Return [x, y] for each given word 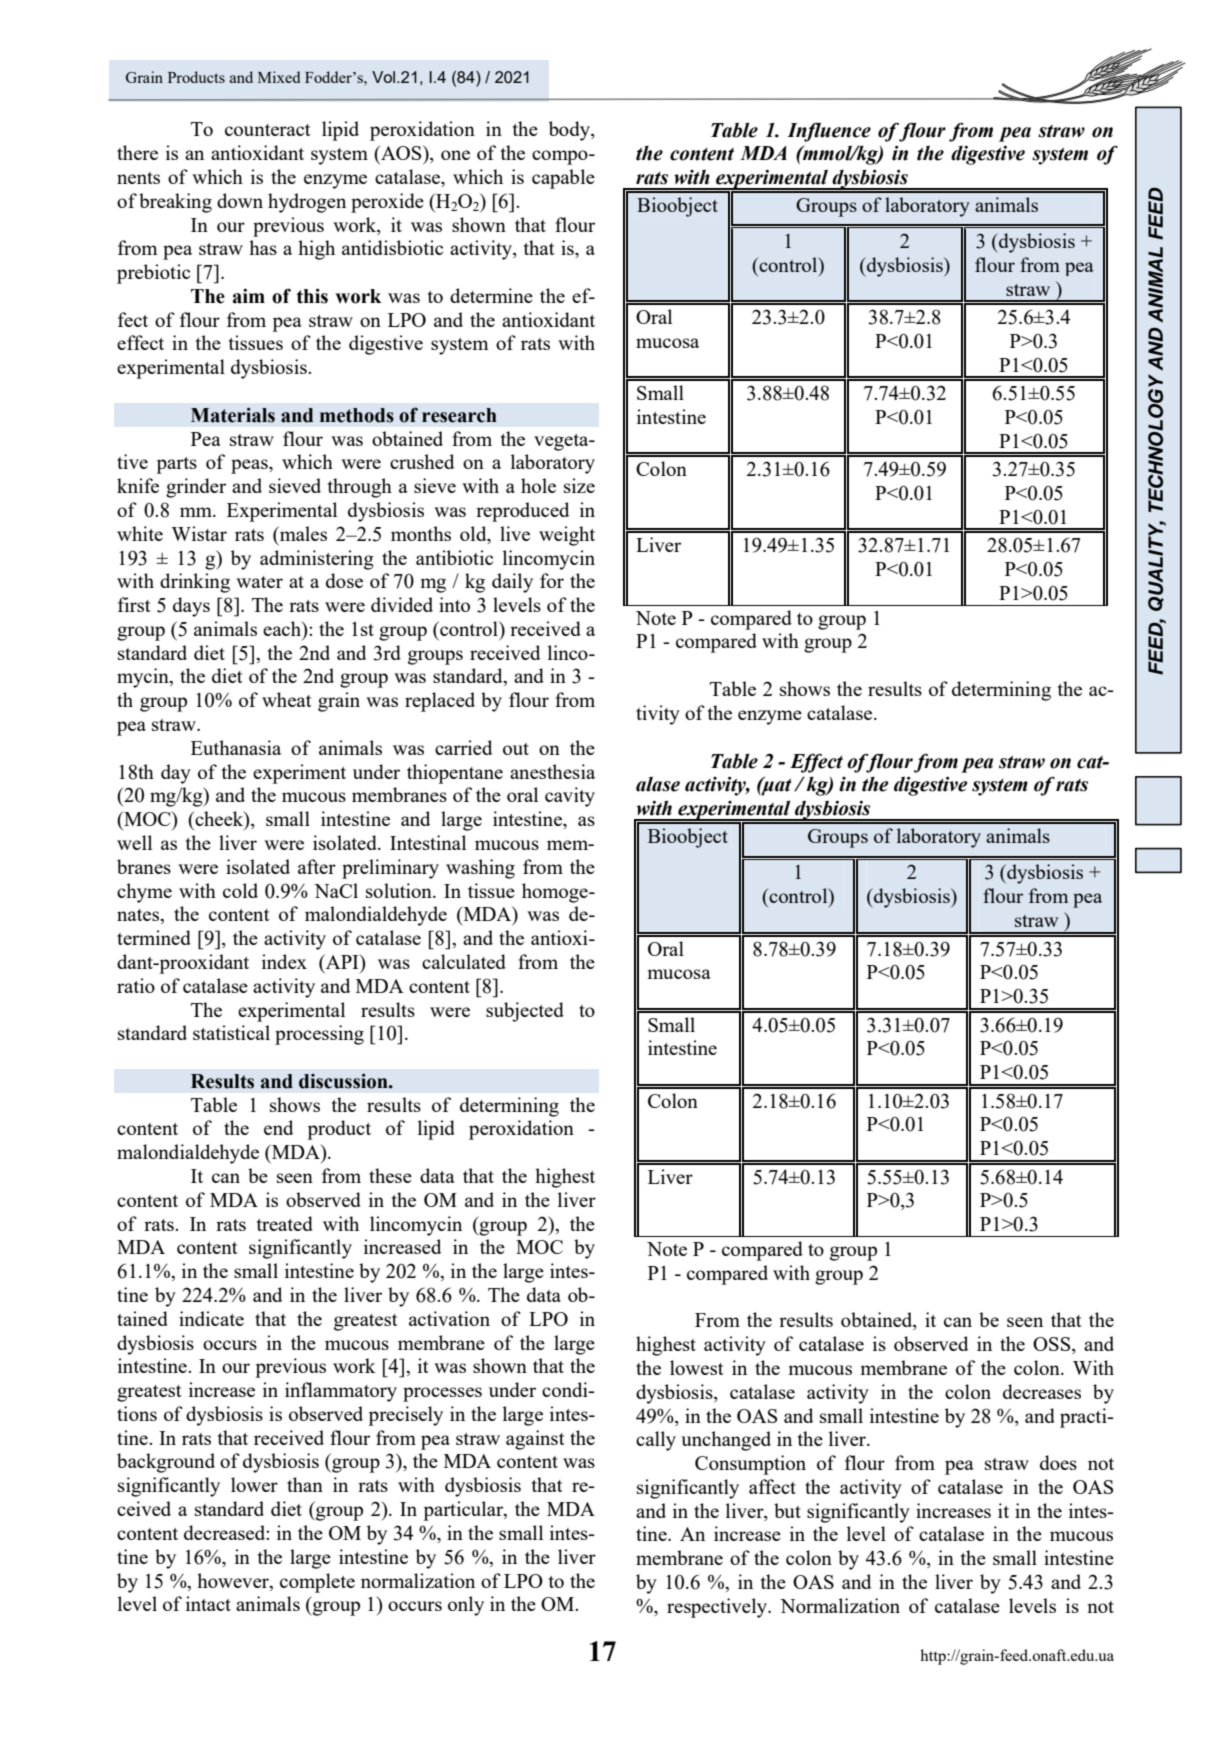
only [466, 1606]
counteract [268, 130]
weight [567, 536]
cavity [570, 797]
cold [240, 890]
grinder [196, 488]
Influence [829, 132]
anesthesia [552, 771]
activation [449, 1318]
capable [563, 179]
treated [285, 1223]
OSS [1053, 1345]
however [234, 1580]
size [579, 485]
